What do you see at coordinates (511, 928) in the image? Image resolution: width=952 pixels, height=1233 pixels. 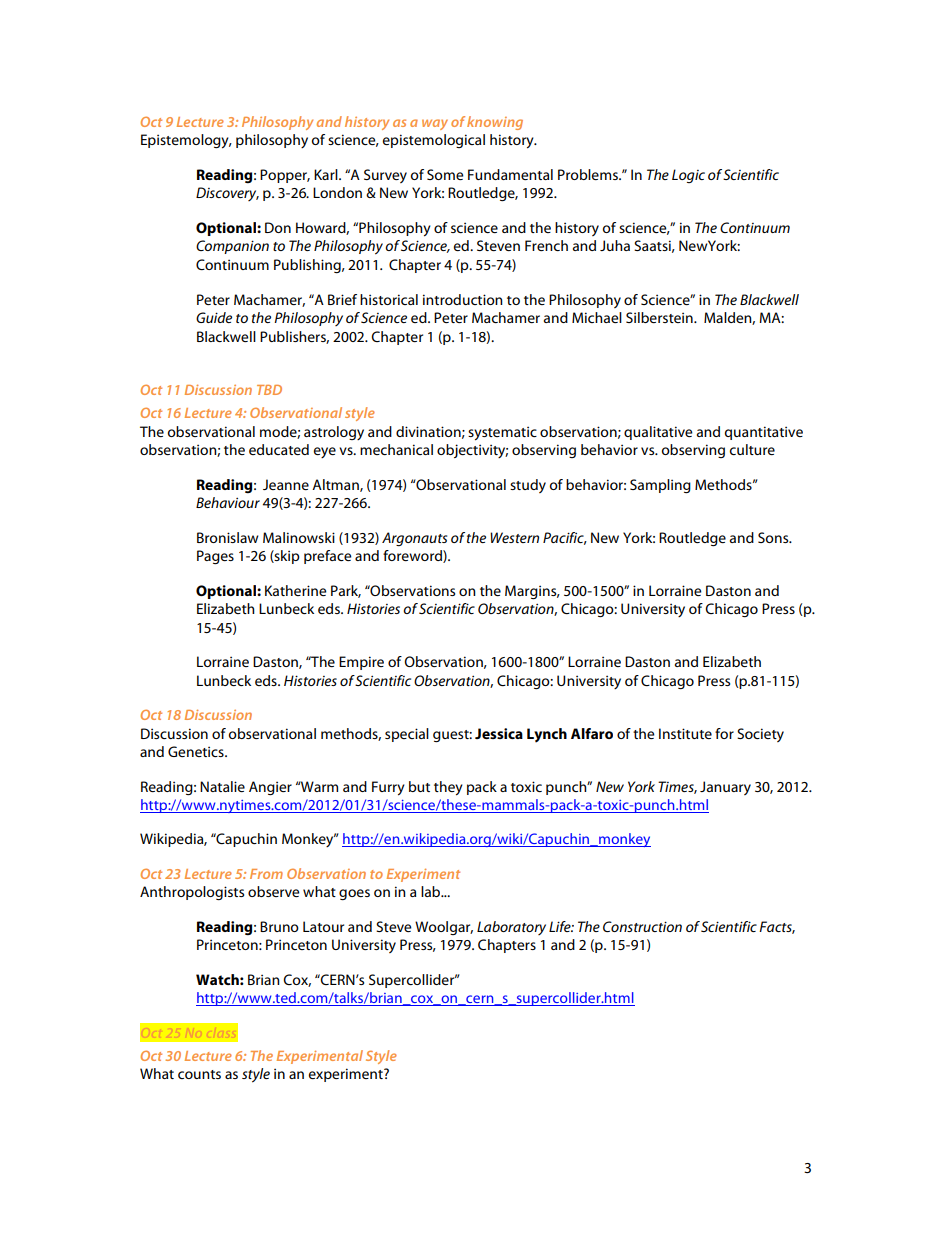 I see `Laboratory` at bounding box center [511, 928].
